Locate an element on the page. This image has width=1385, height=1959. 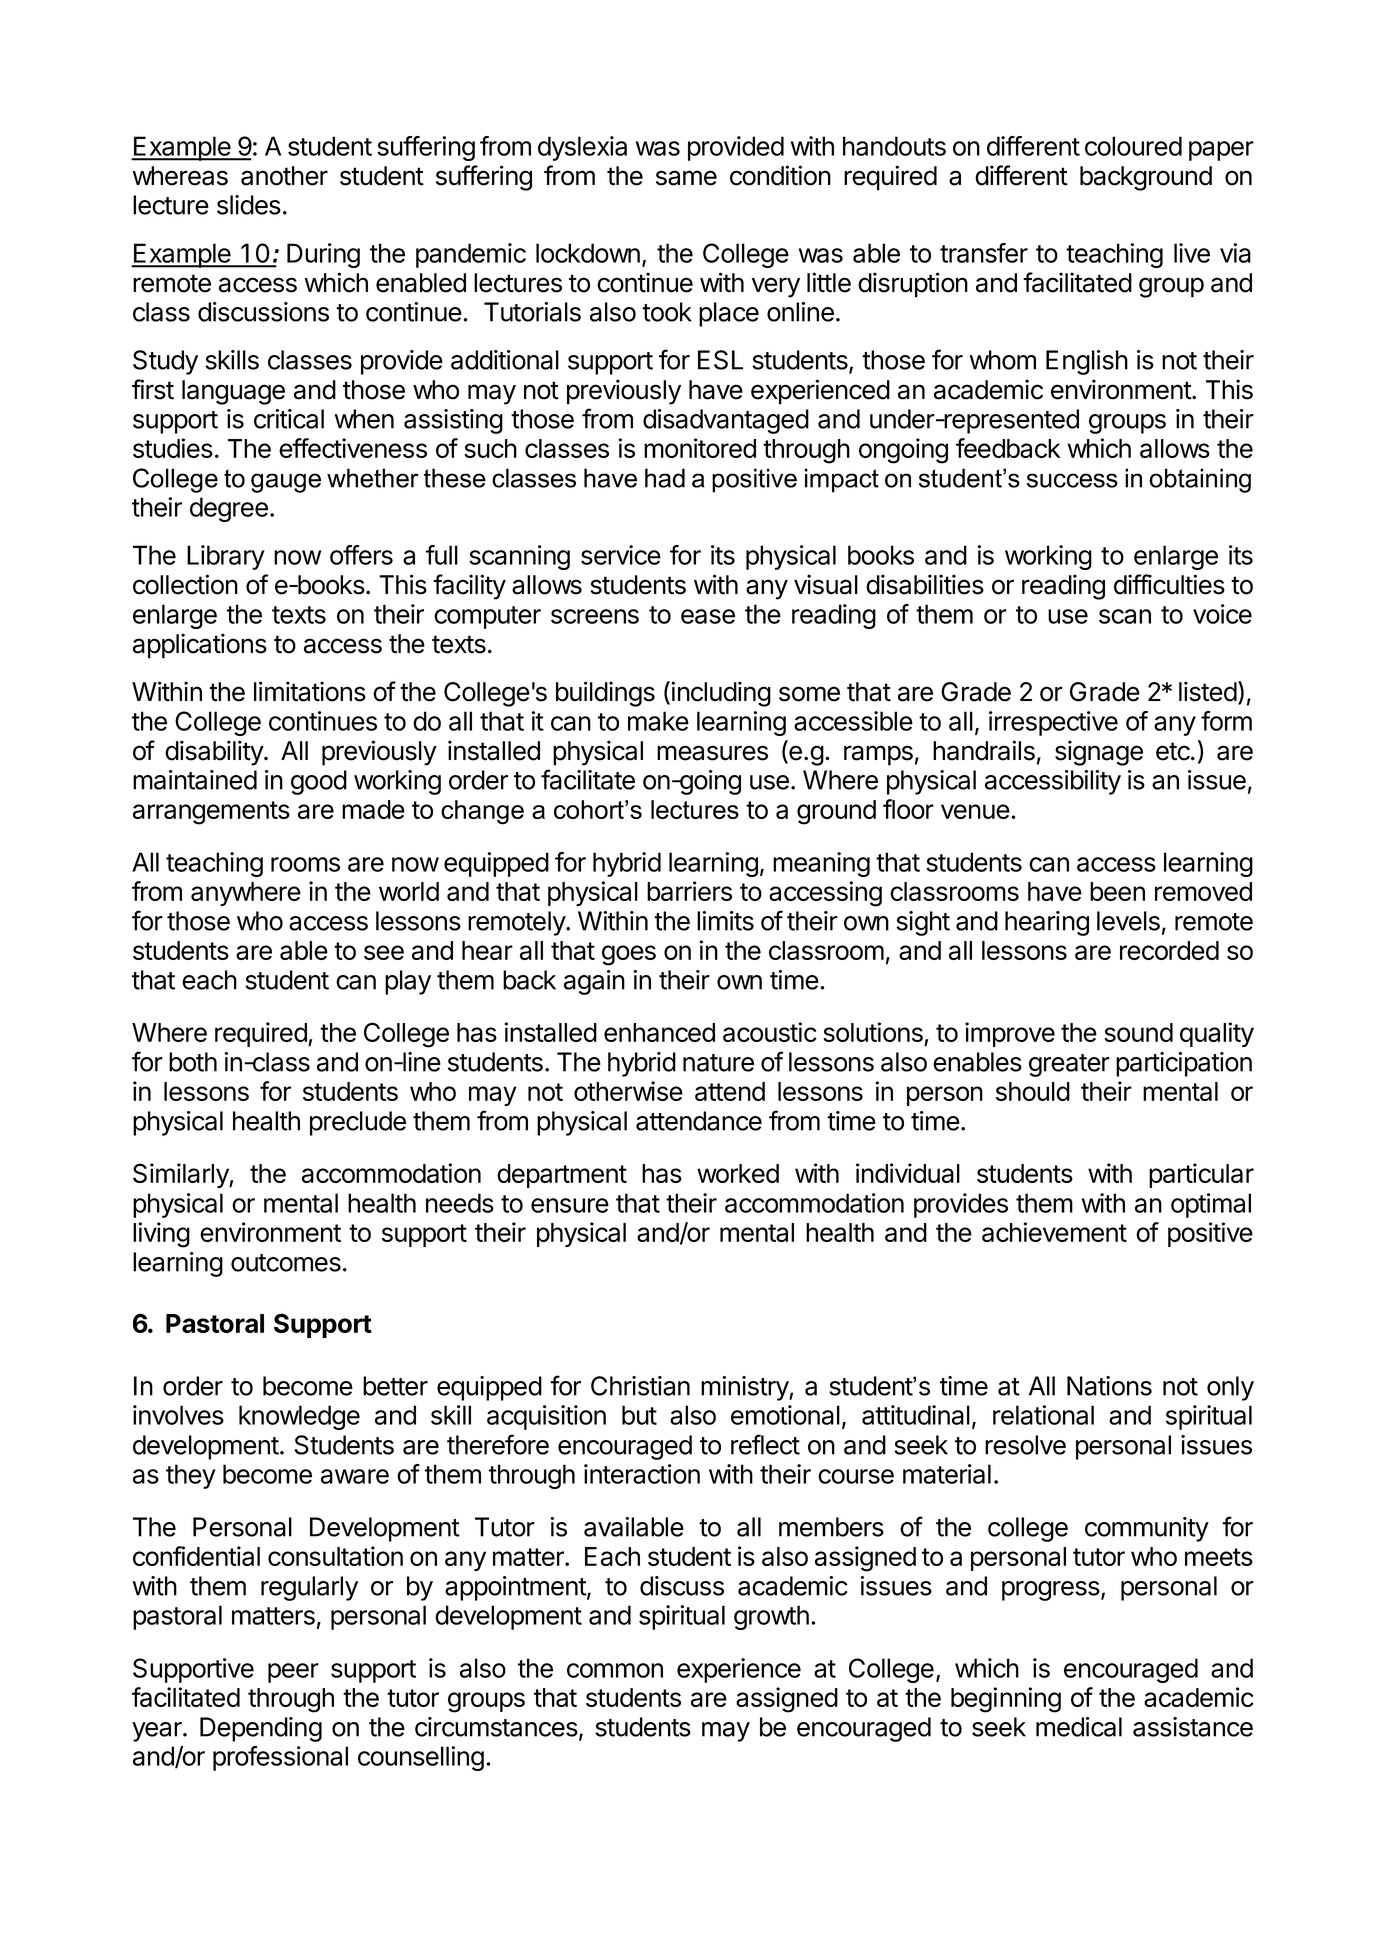
same is located at coordinates (686, 178).
